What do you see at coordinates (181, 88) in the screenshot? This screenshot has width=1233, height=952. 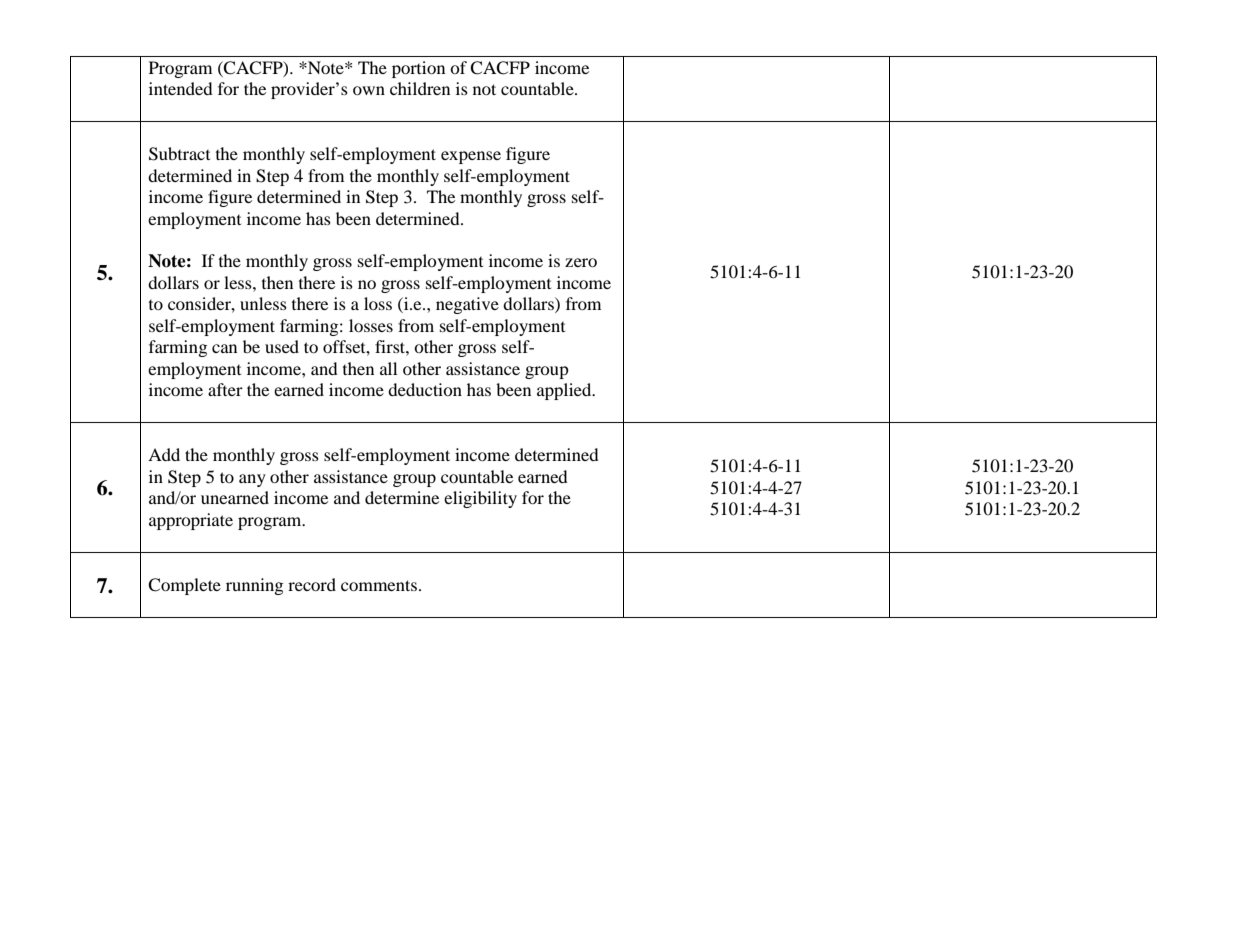 I see `intended` at bounding box center [181, 88].
